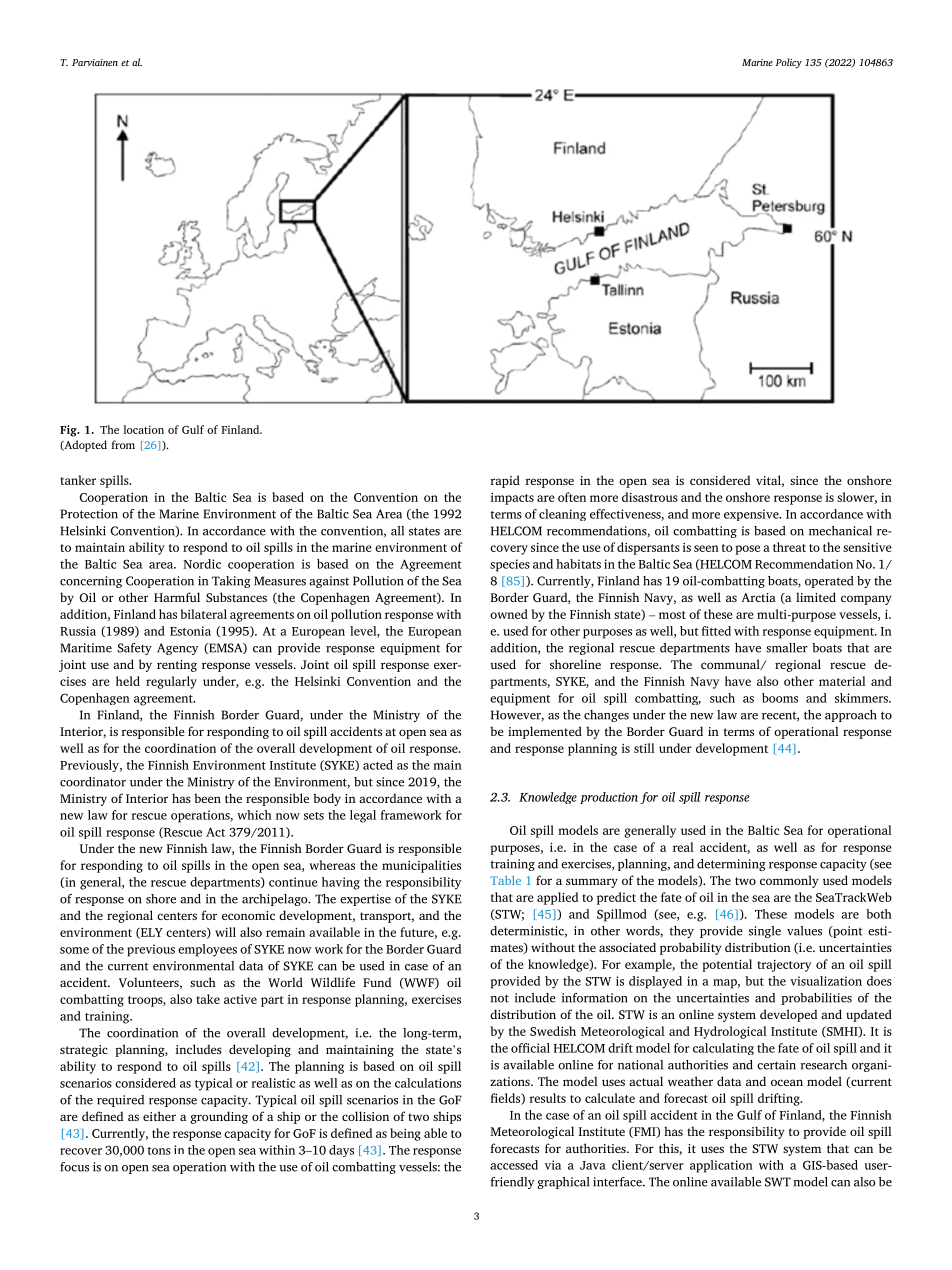 The width and height of the screenshot is (952, 1270). I want to click on from, so click(123, 444).
